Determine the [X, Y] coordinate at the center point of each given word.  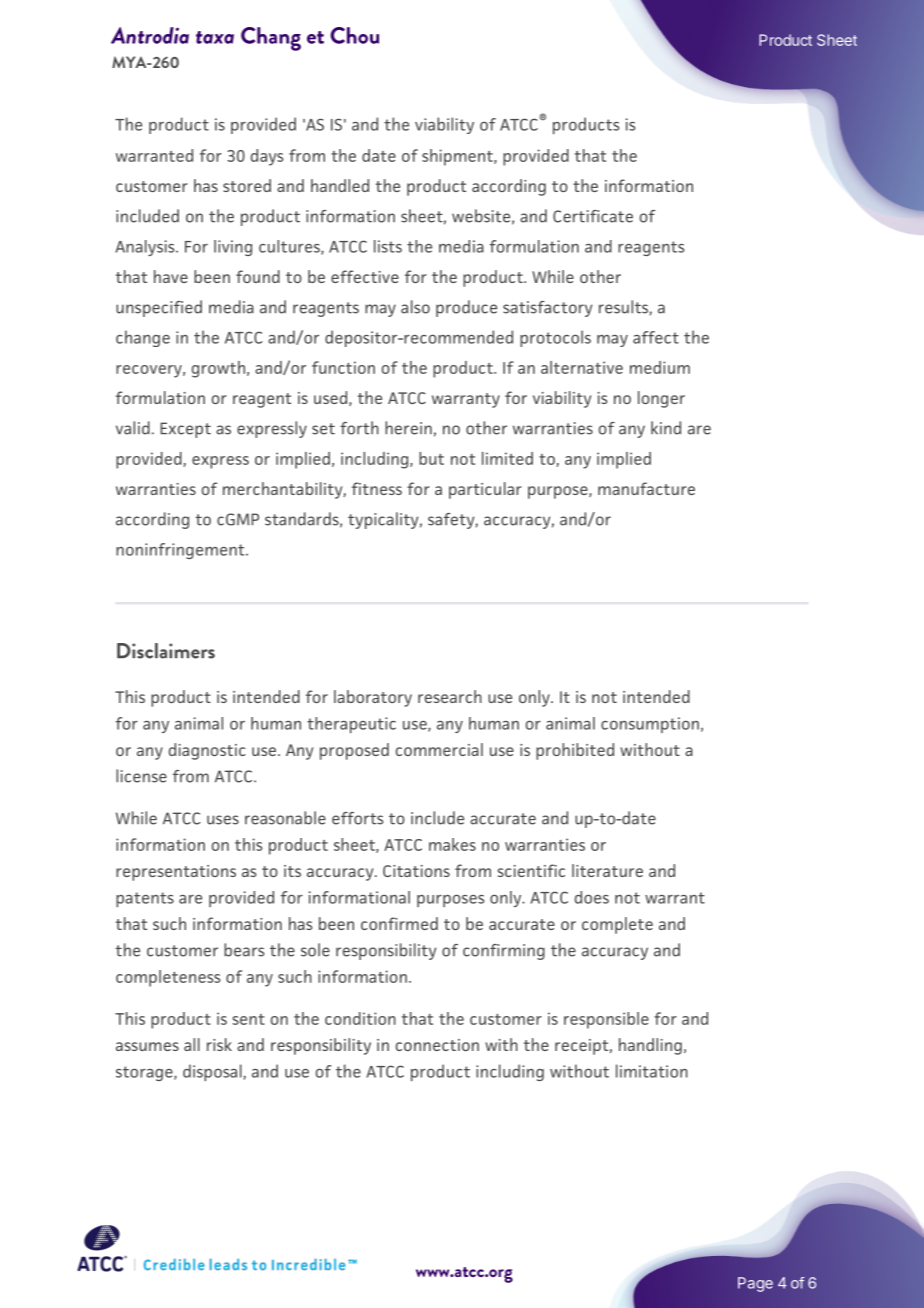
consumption [650, 725]
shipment [458, 157]
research [450, 696]
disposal [213, 1072]
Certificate [593, 216]
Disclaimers [166, 651]
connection [437, 1045]
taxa [215, 37]
